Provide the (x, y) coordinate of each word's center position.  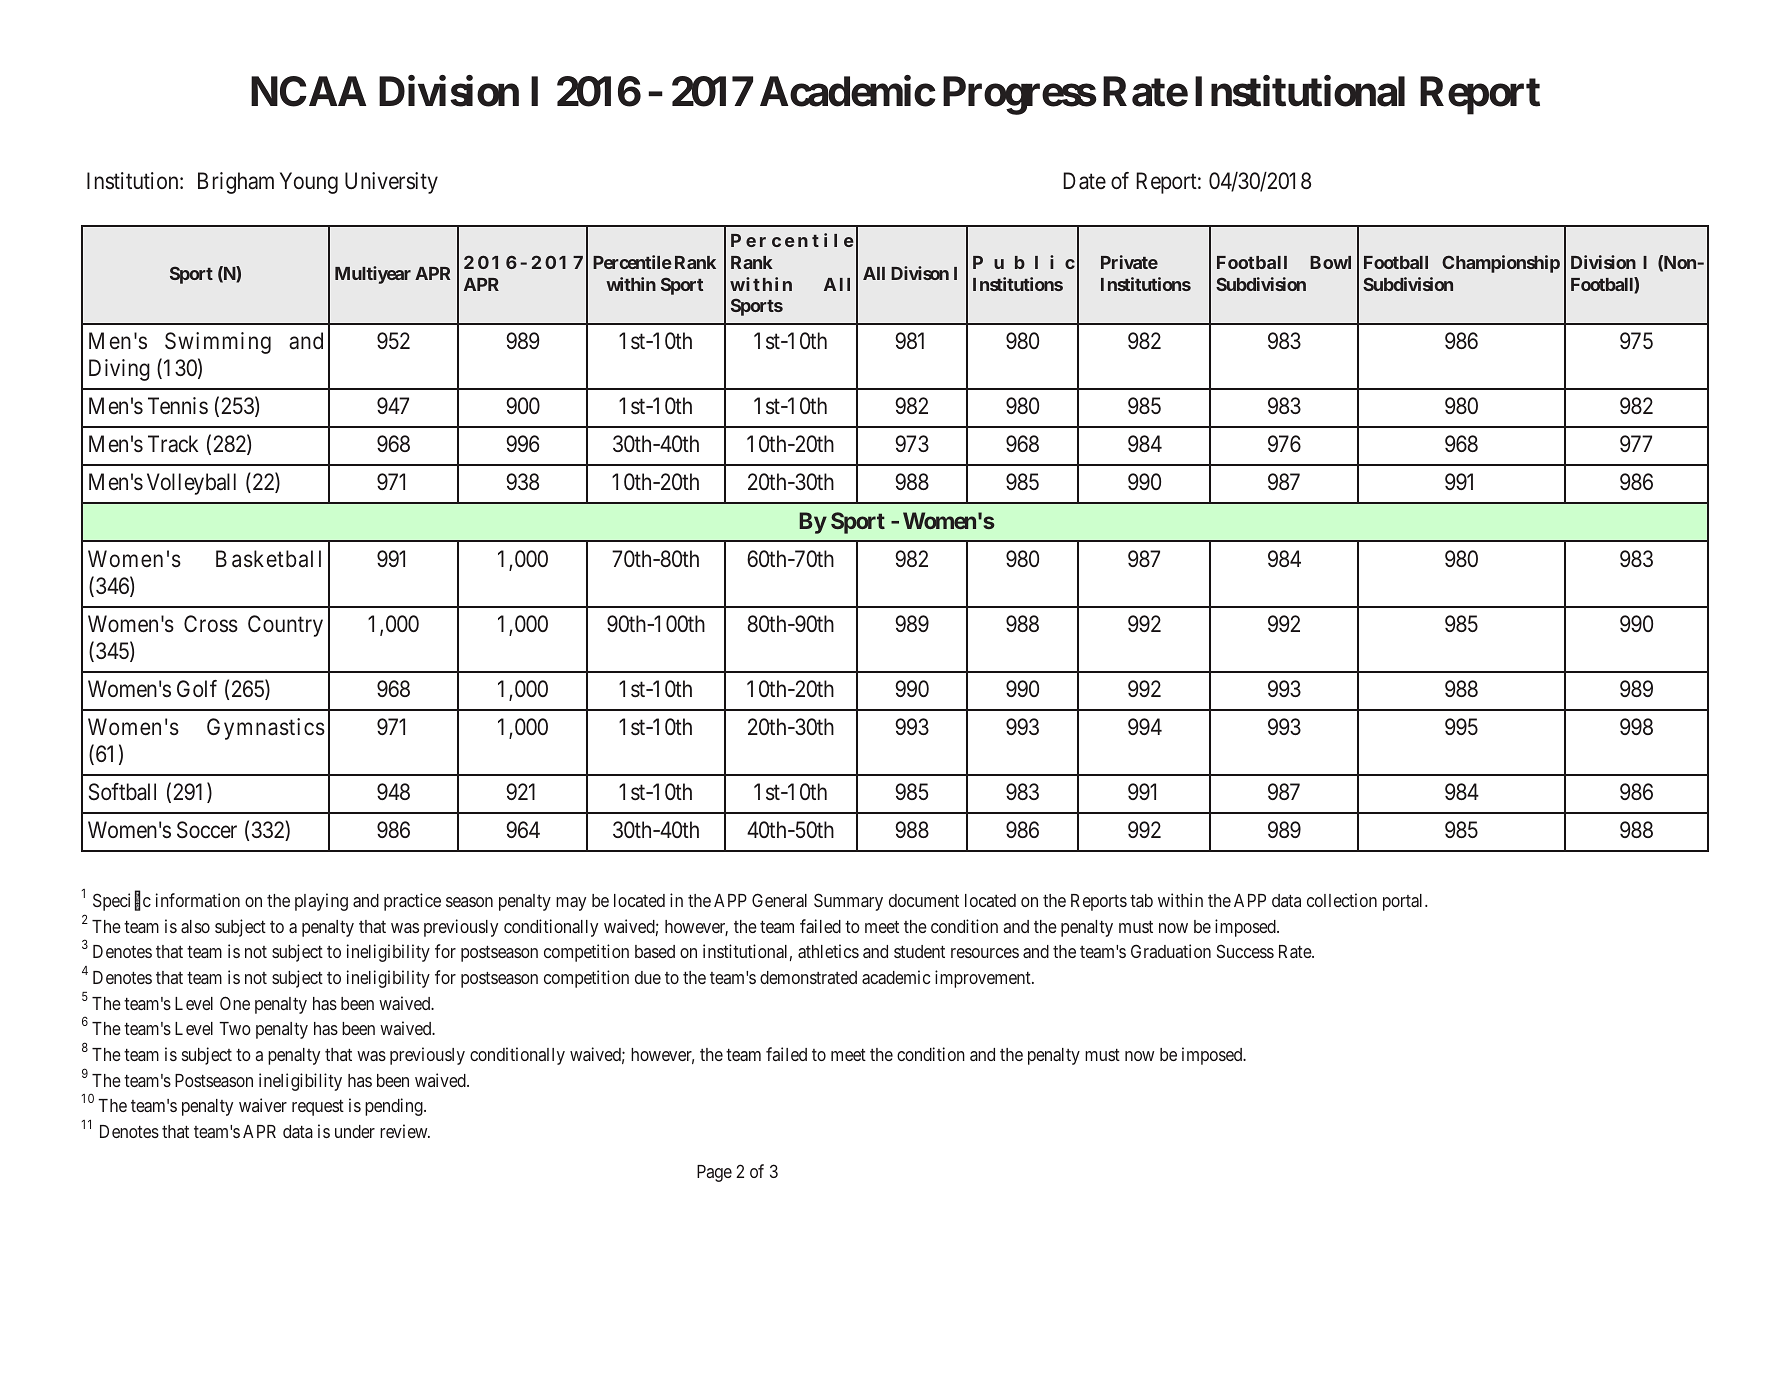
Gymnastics (266, 729)
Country (285, 626)
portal (1404, 902)
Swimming (218, 343)
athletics (828, 951)
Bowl (1330, 262)
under (355, 1131)
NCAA (308, 91)
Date (1084, 181)
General (779, 900)
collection (1342, 900)
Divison (920, 273)
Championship (1501, 264)
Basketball (268, 559)
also (195, 926)
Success (1245, 951)
